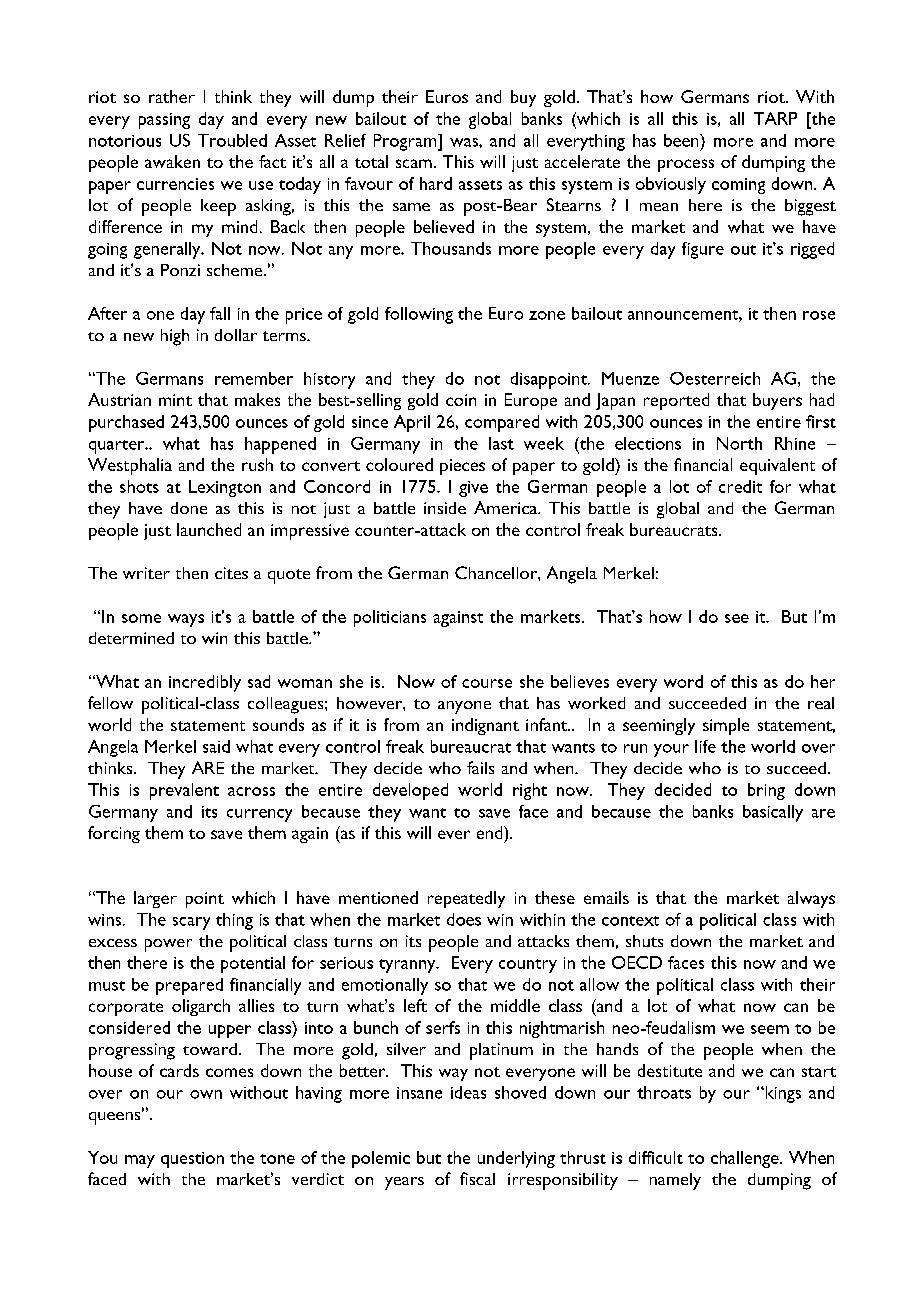  Describe the element at coordinates (141, 618) in the page. I see `some` at that location.
